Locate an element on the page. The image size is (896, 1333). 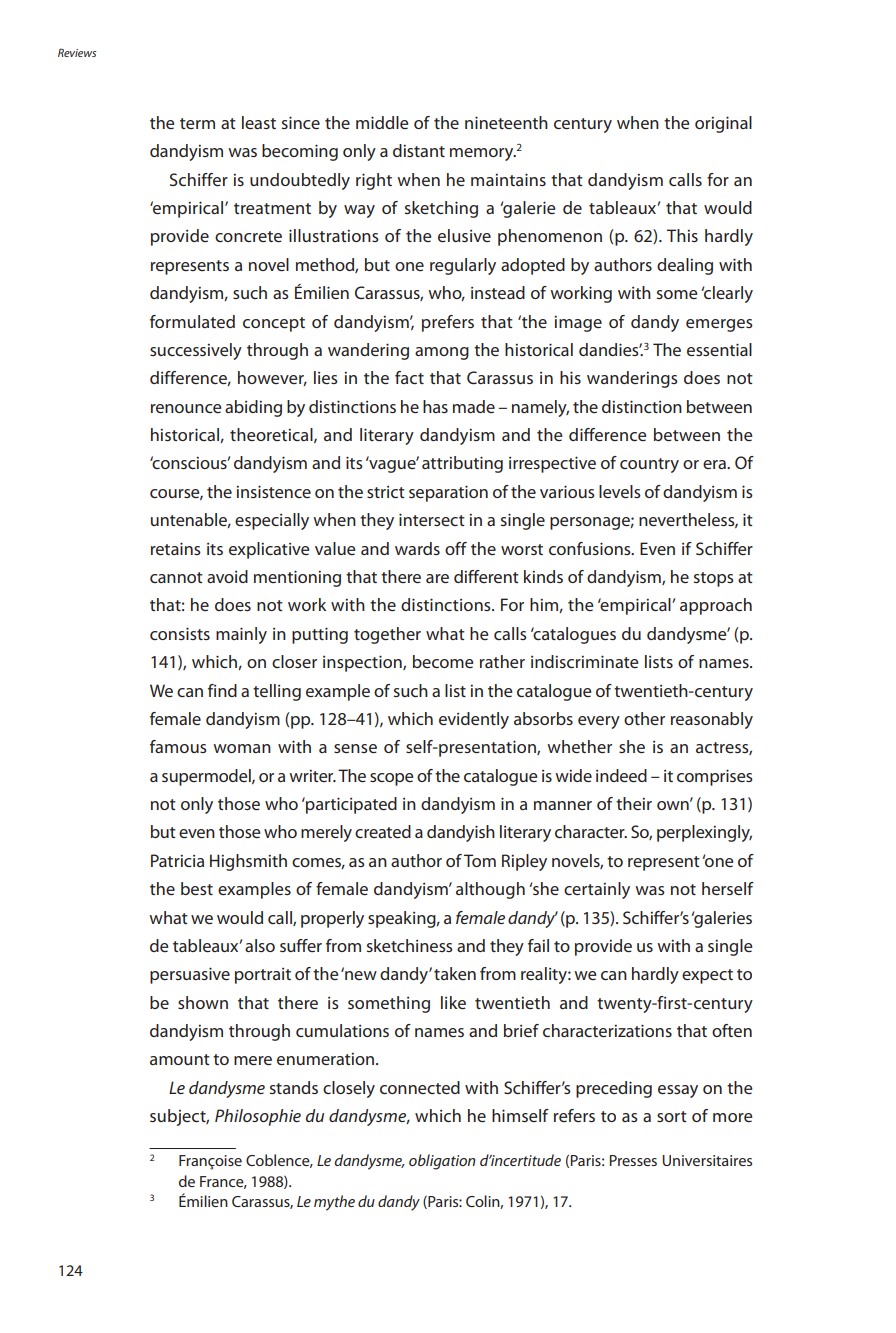
renounce is located at coordinates (186, 408).
